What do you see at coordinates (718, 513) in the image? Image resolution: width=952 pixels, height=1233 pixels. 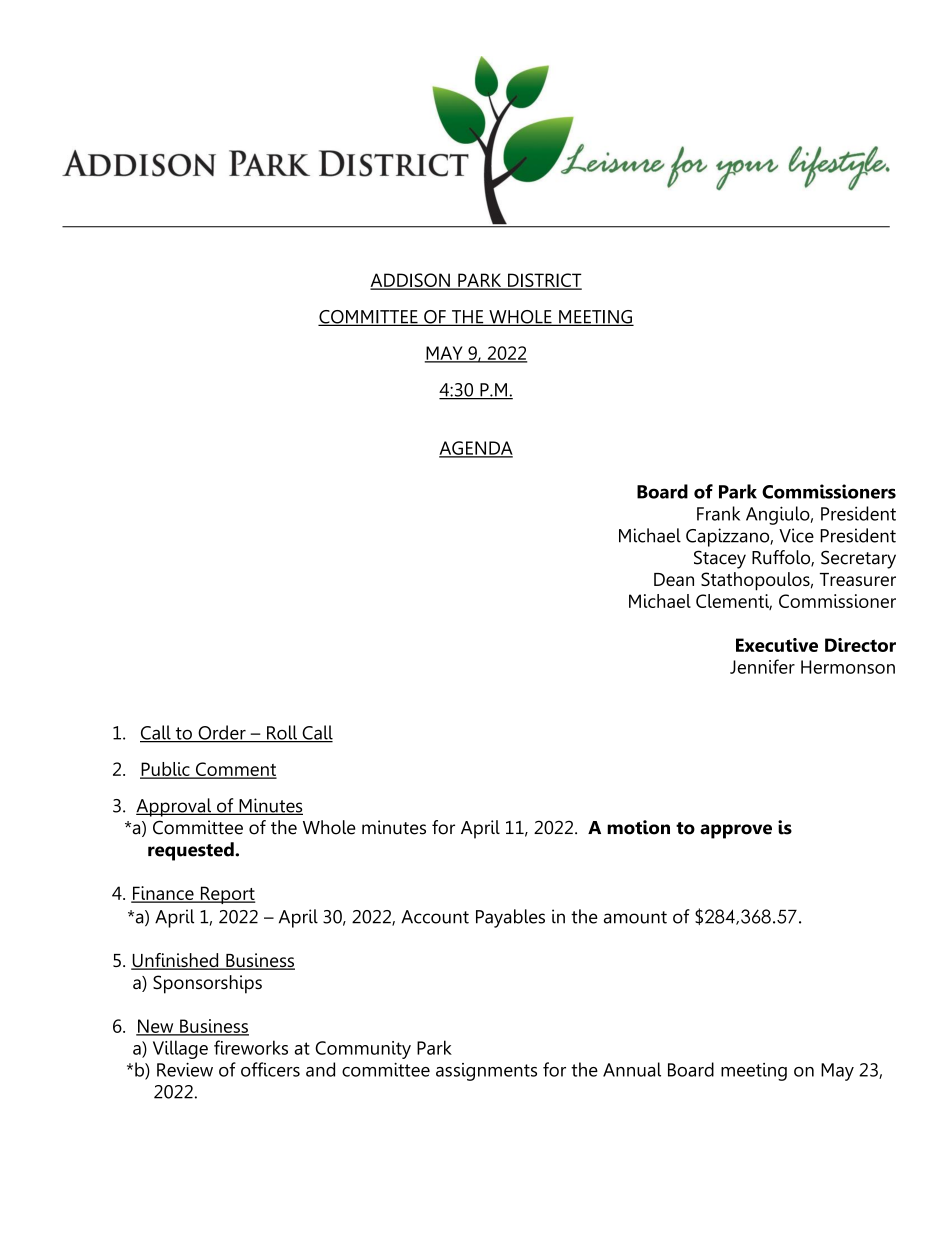 I see `Frank` at bounding box center [718, 513].
